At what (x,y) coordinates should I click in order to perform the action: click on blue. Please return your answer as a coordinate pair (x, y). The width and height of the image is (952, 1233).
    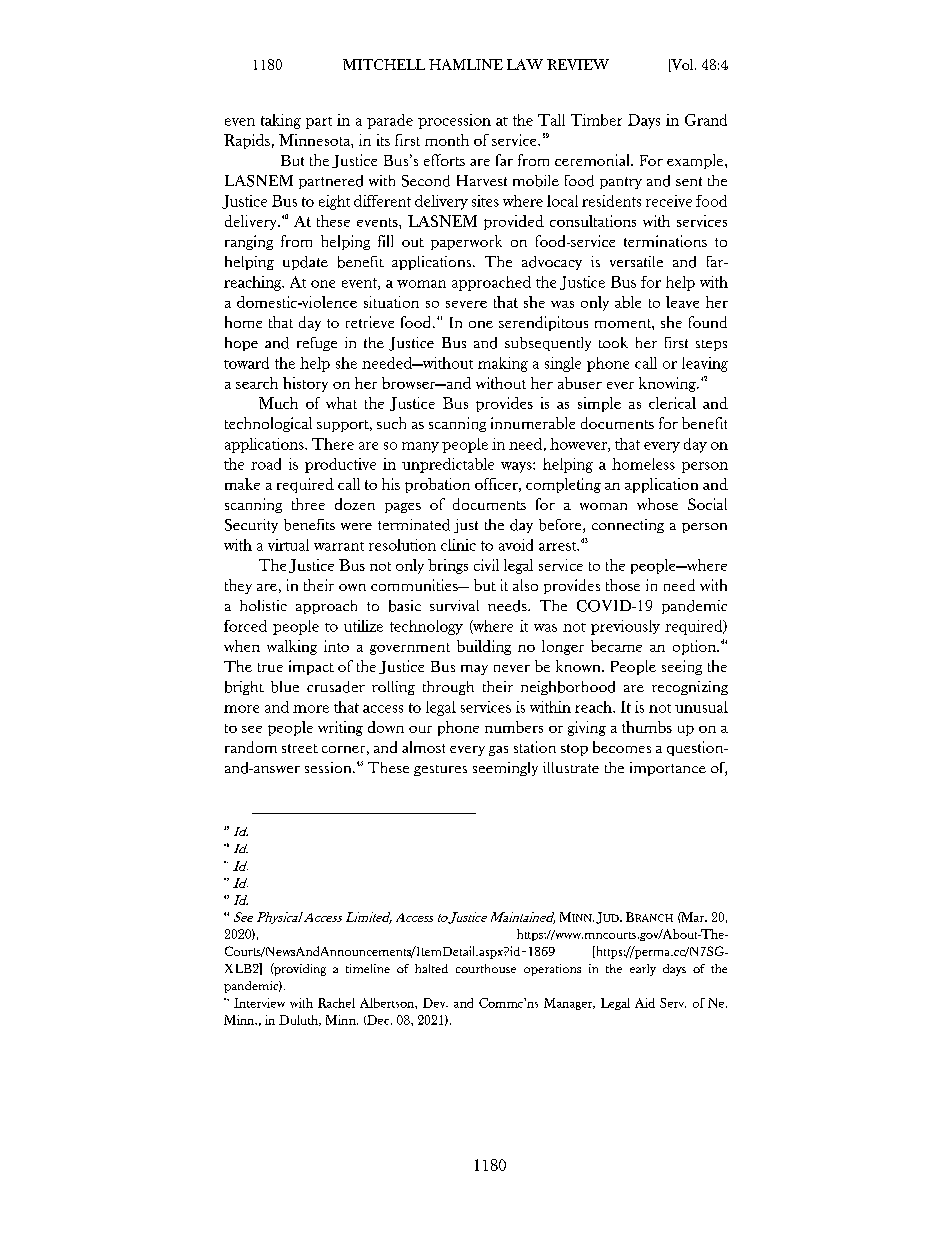
    Looking at the image, I should click on (285, 687).
